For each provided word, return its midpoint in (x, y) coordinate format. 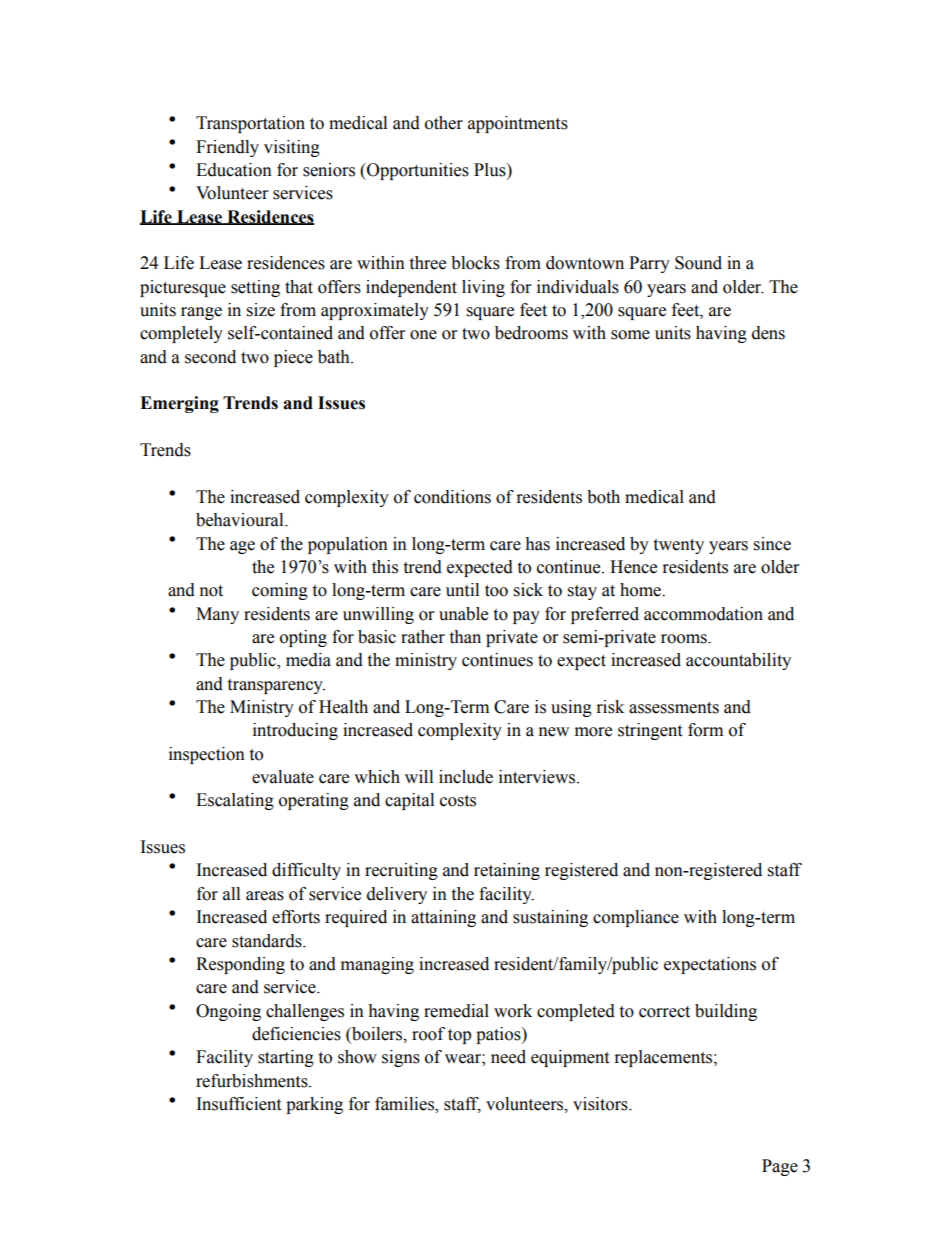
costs (458, 801)
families (405, 1105)
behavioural (241, 520)
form (705, 730)
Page (780, 1167)
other (444, 123)
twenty (678, 546)
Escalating (235, 801)
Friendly (227, 148)
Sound (698, 263)
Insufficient (239, 1104)
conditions (452, 497)
